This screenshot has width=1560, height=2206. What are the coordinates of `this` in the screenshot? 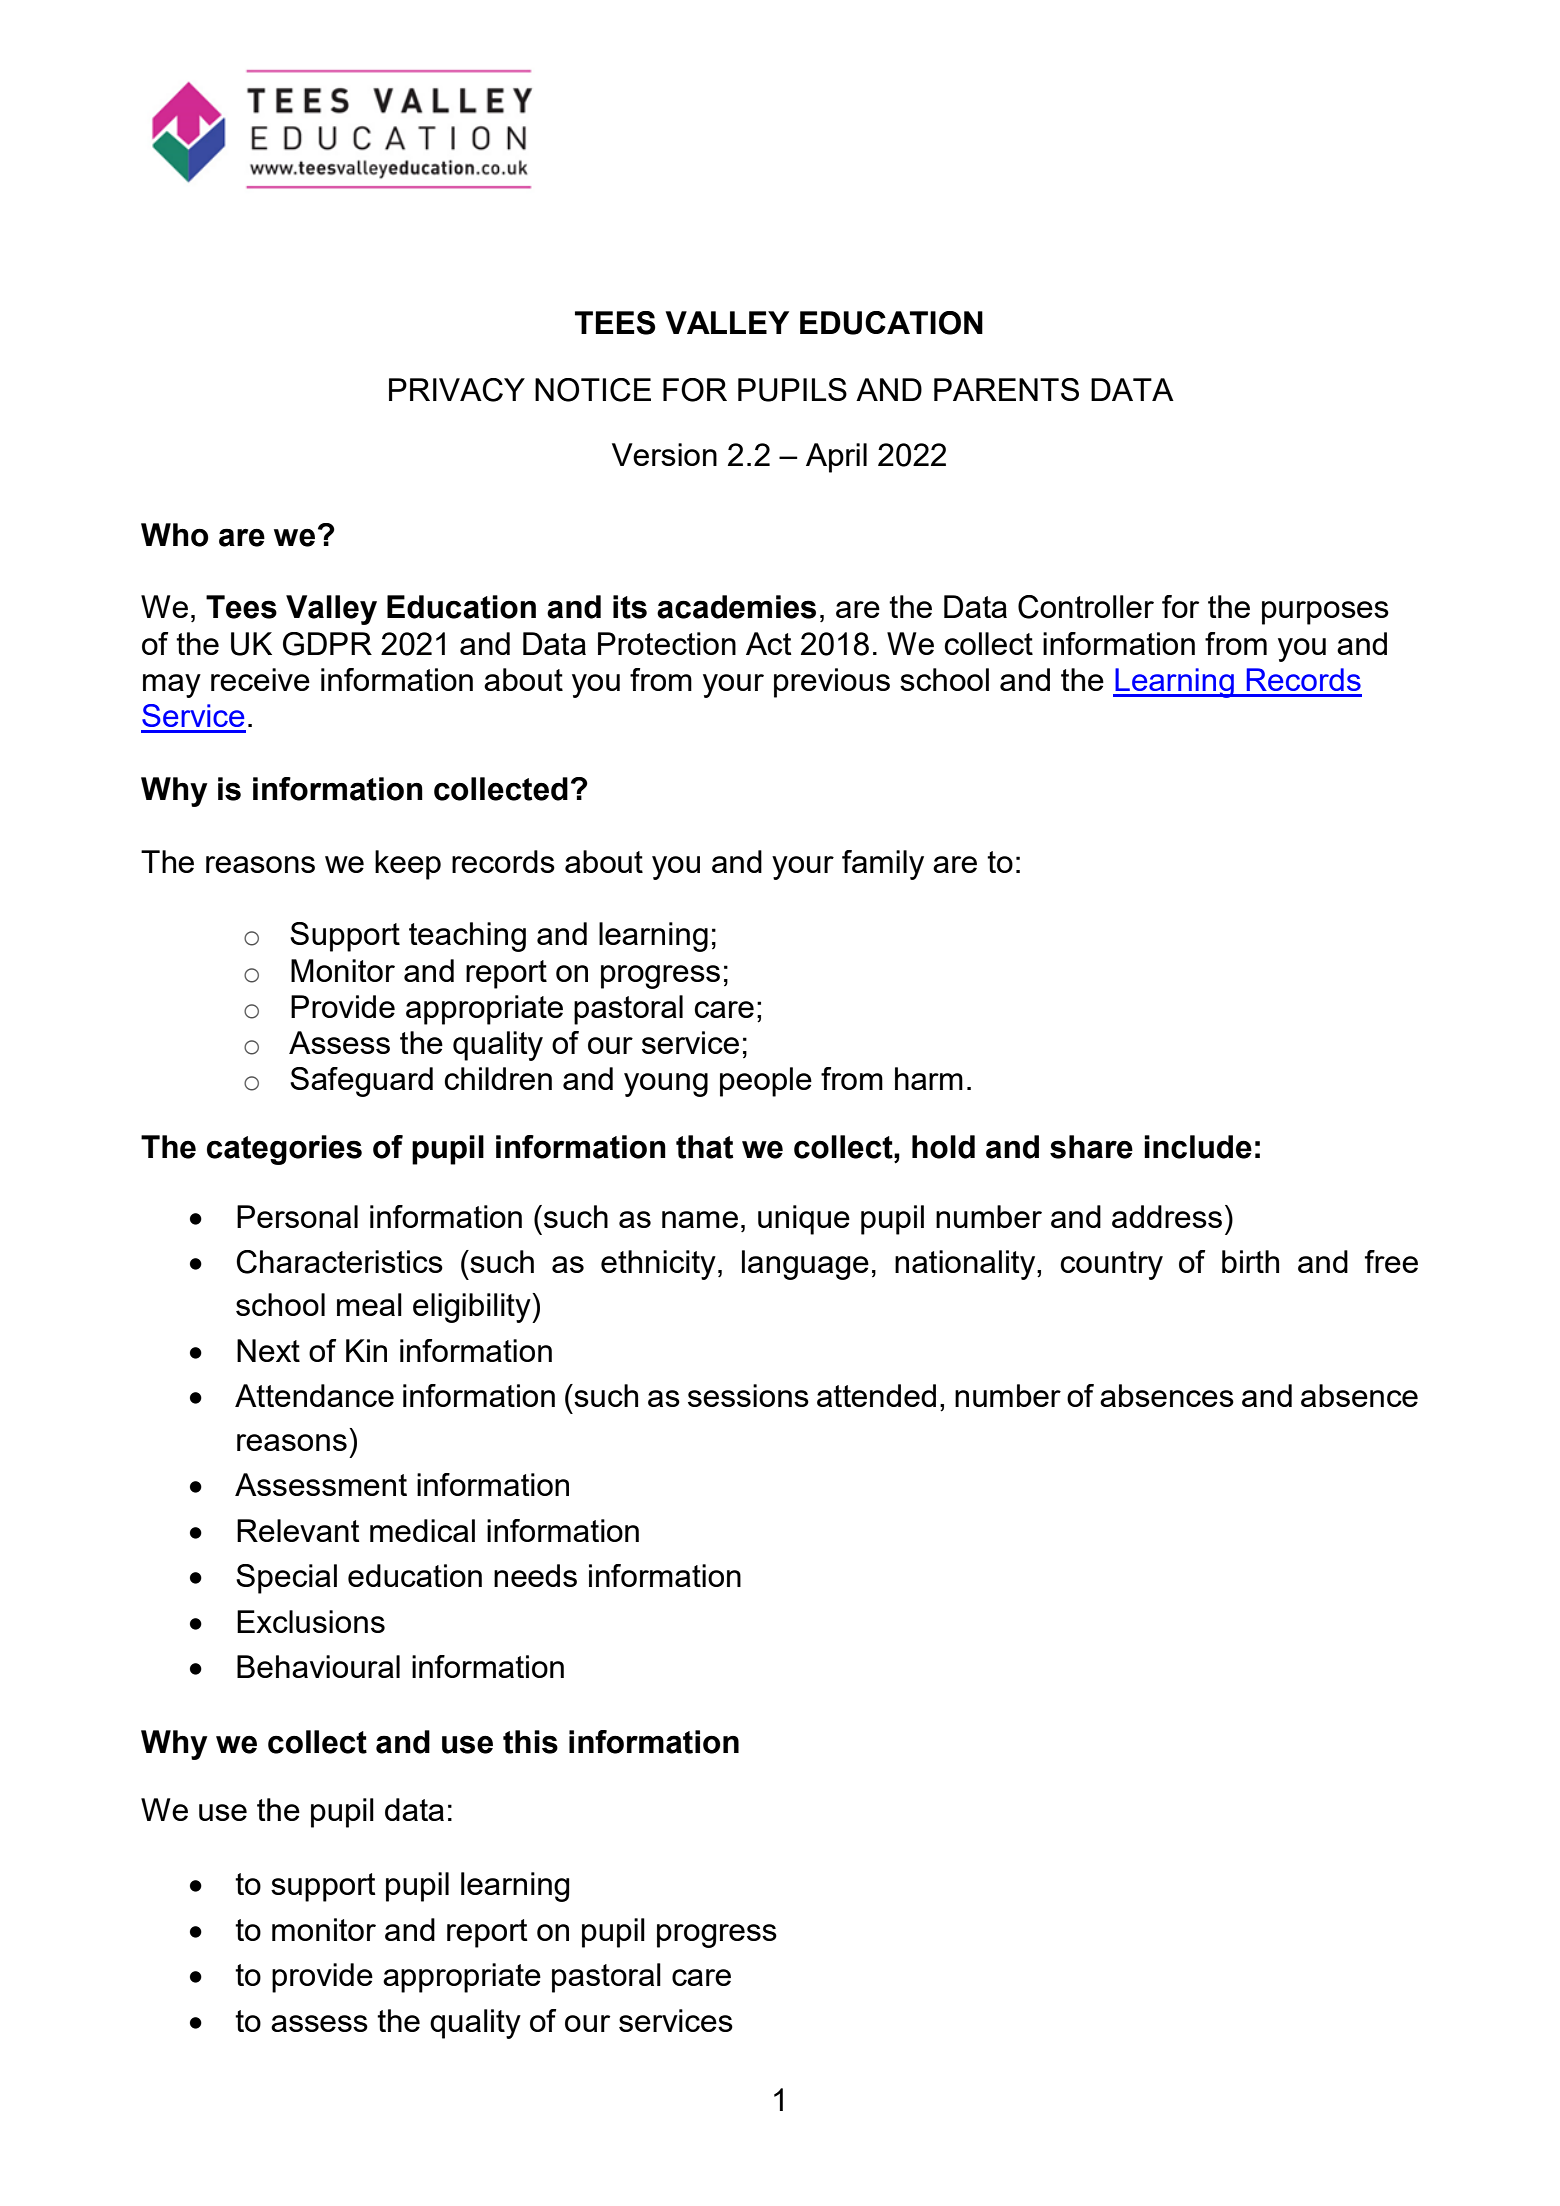 It's located at (530, 1742).
